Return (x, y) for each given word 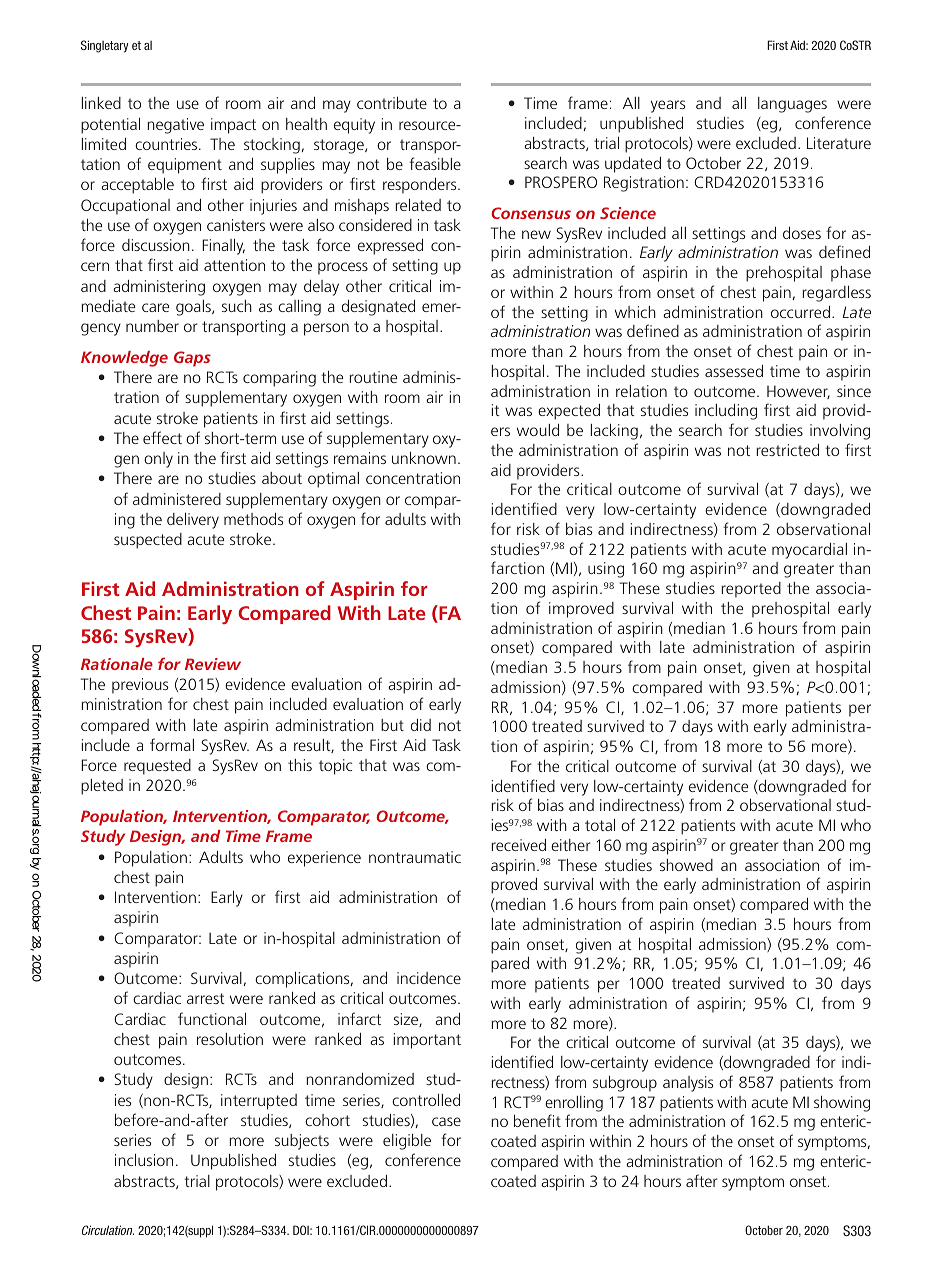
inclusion (144, 1160)
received (518, 845)
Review (213, 664)
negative (175, 126)
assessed (734, 371)
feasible (435, 163)
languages (792, 105)
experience (324, 859)
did (421, 725)
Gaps (192, 359)
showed (686, 865)
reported (751, 590)
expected (569, 412)
